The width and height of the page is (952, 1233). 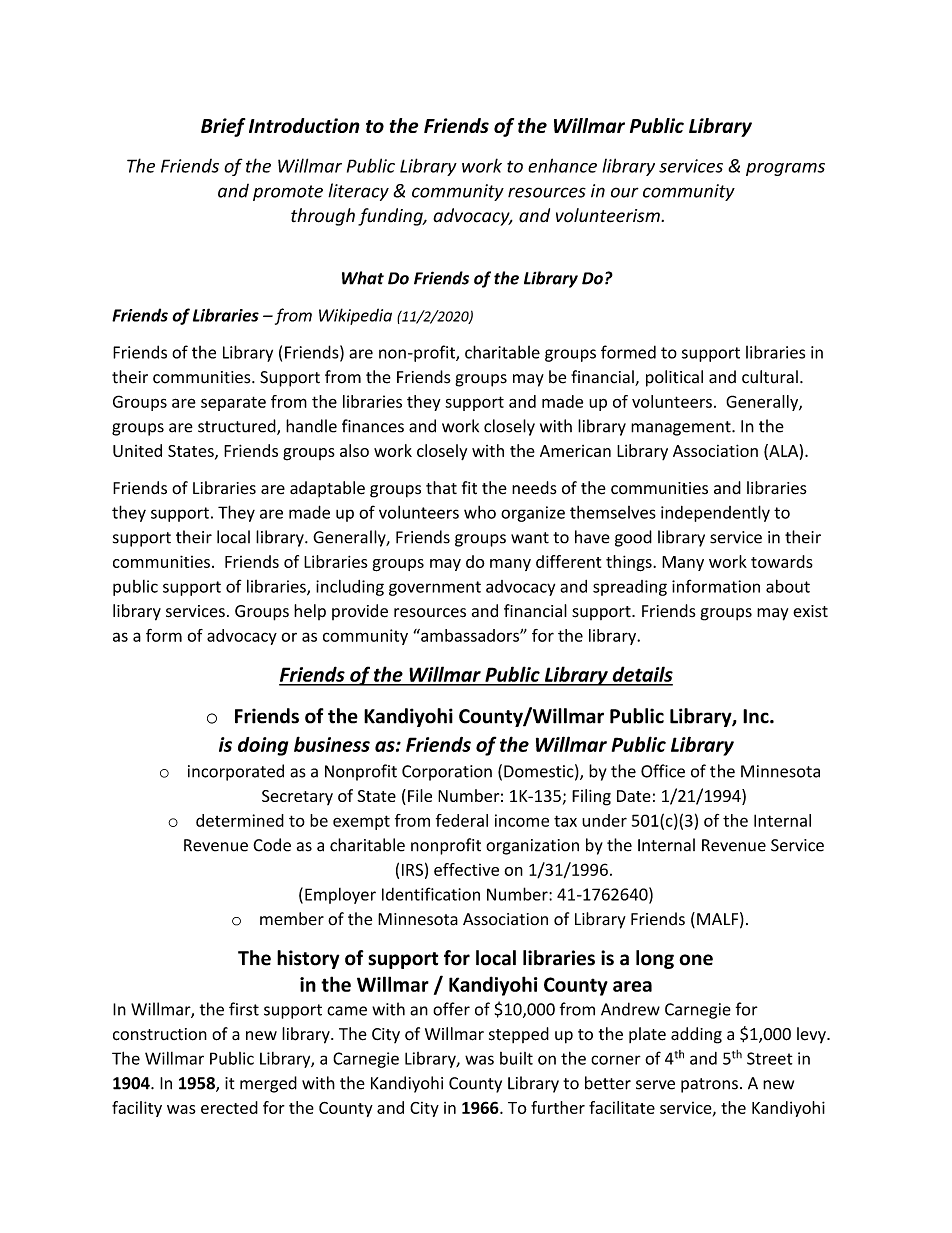 What do you see at coordinates (229, 1107) in the page?
I see `erected` at bounding box center [229, 1107].
